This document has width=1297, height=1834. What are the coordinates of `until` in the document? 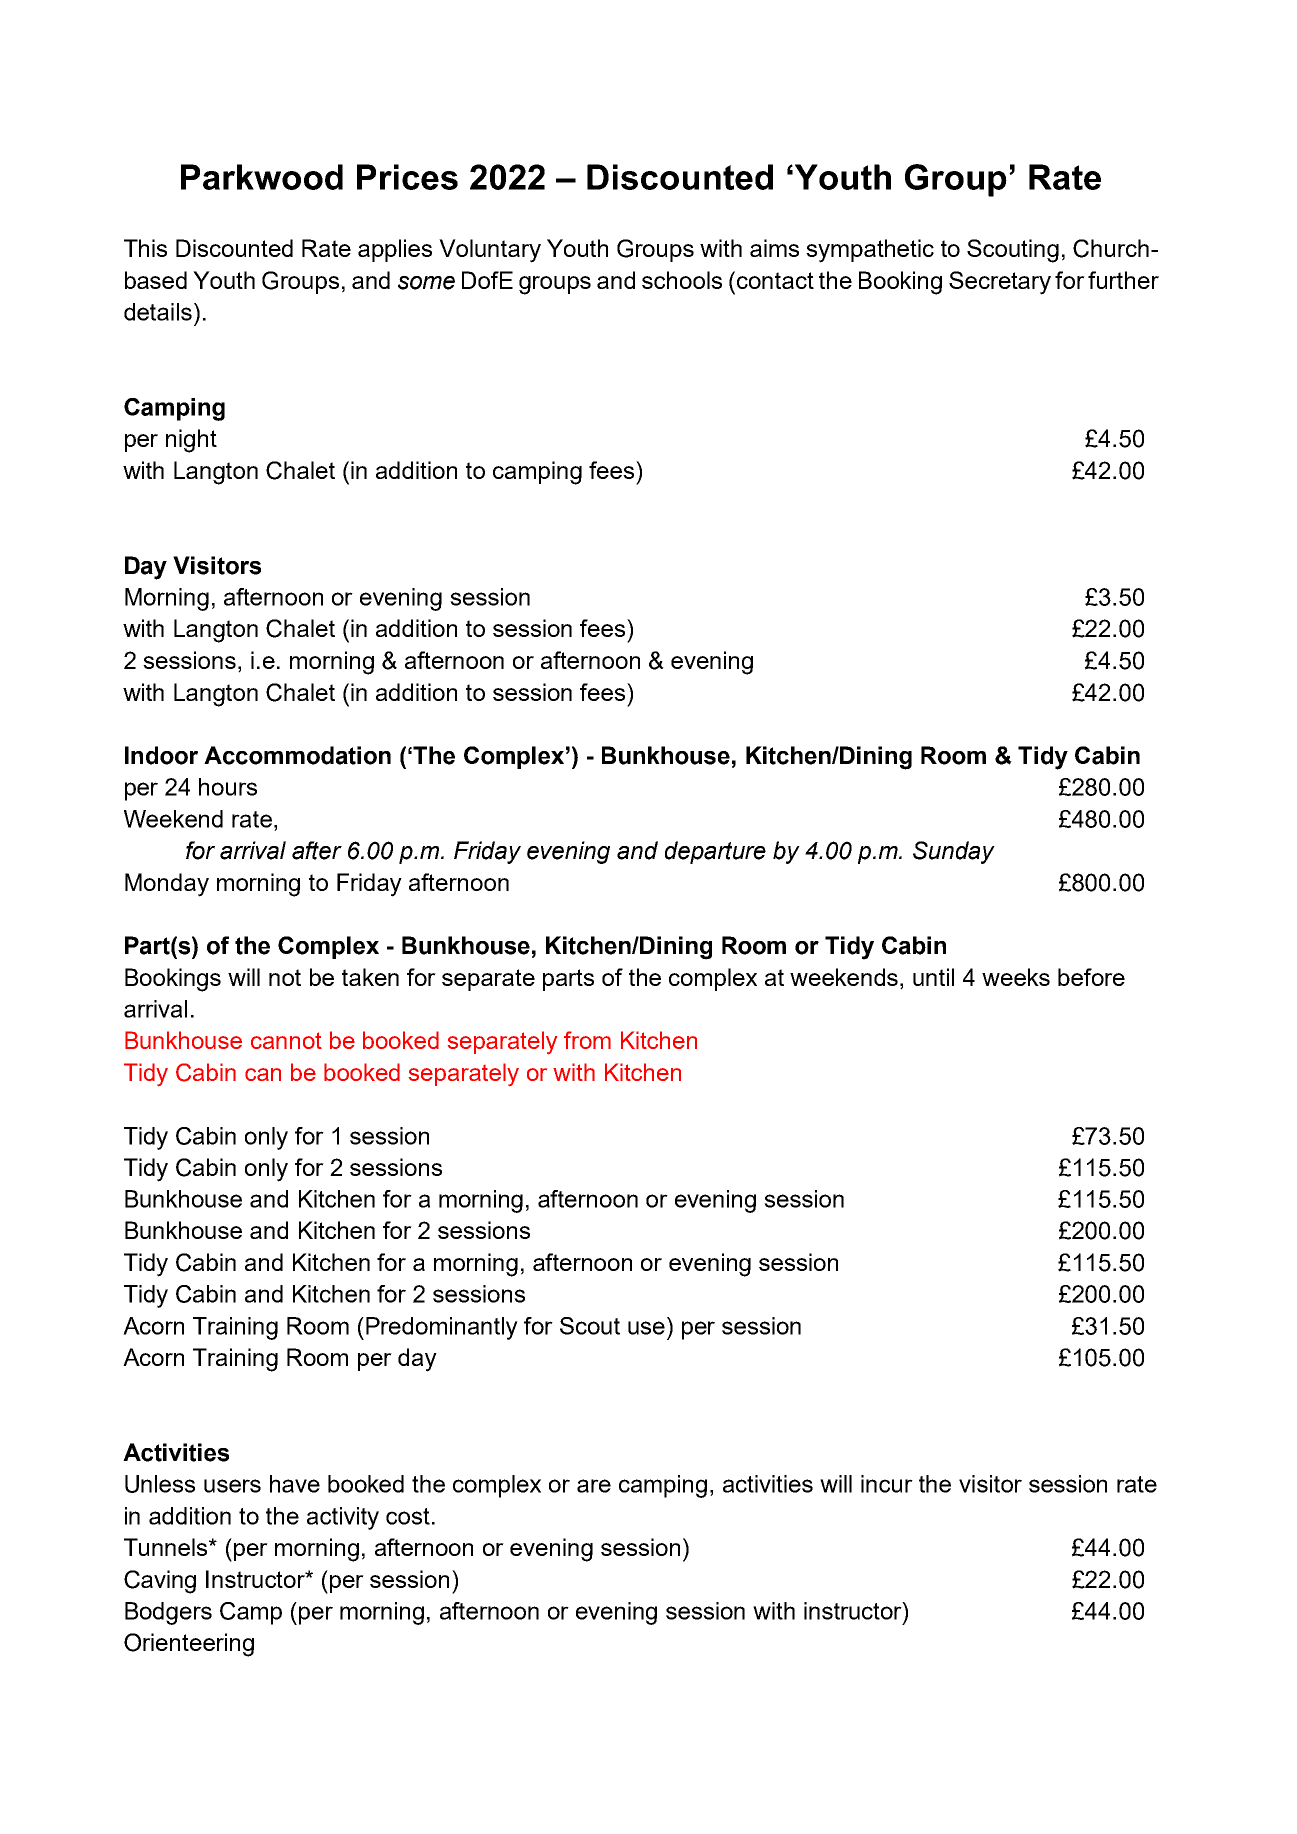 It's located at (933, 977).
